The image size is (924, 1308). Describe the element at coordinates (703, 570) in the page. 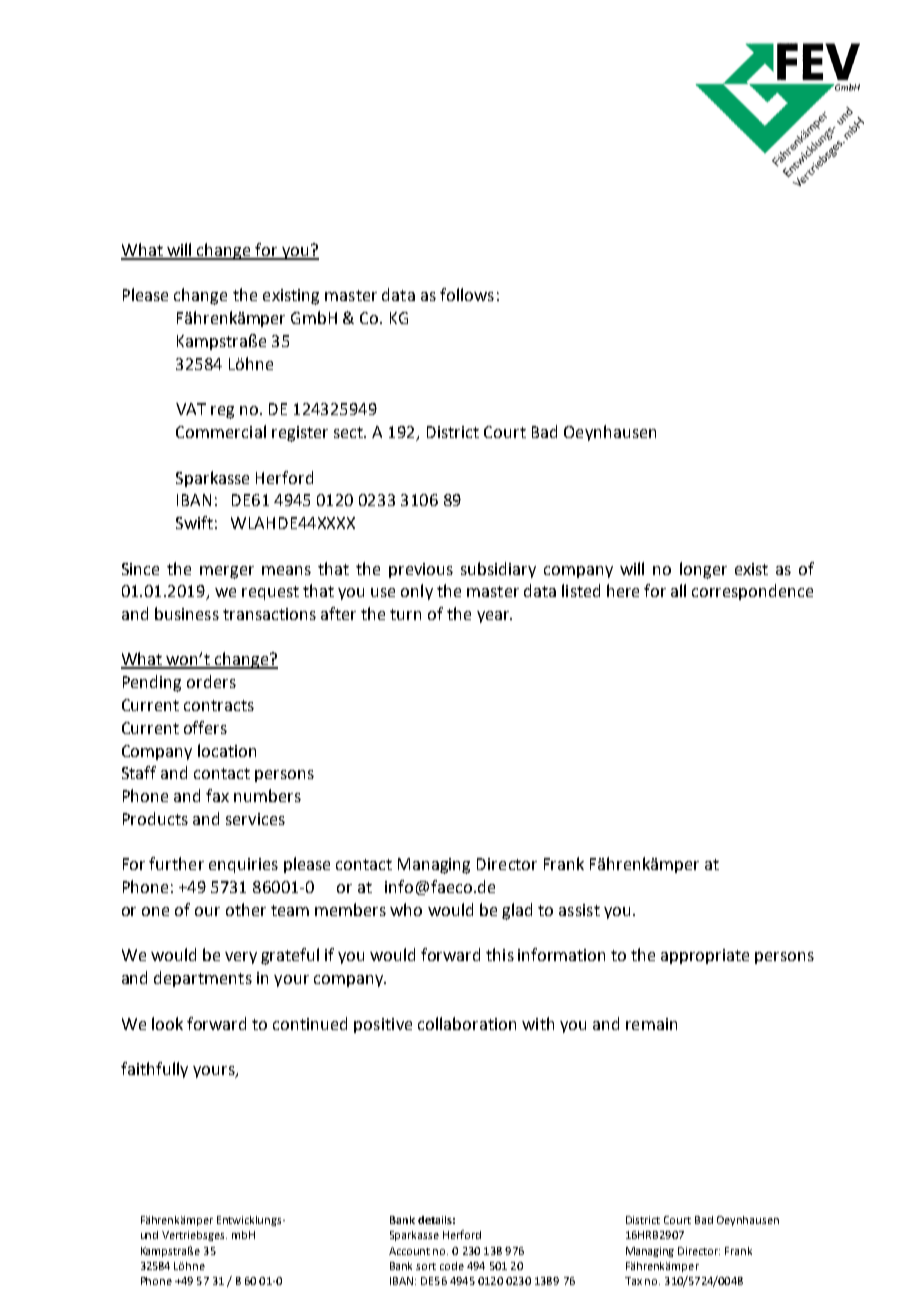

I see `longer` at that location.
